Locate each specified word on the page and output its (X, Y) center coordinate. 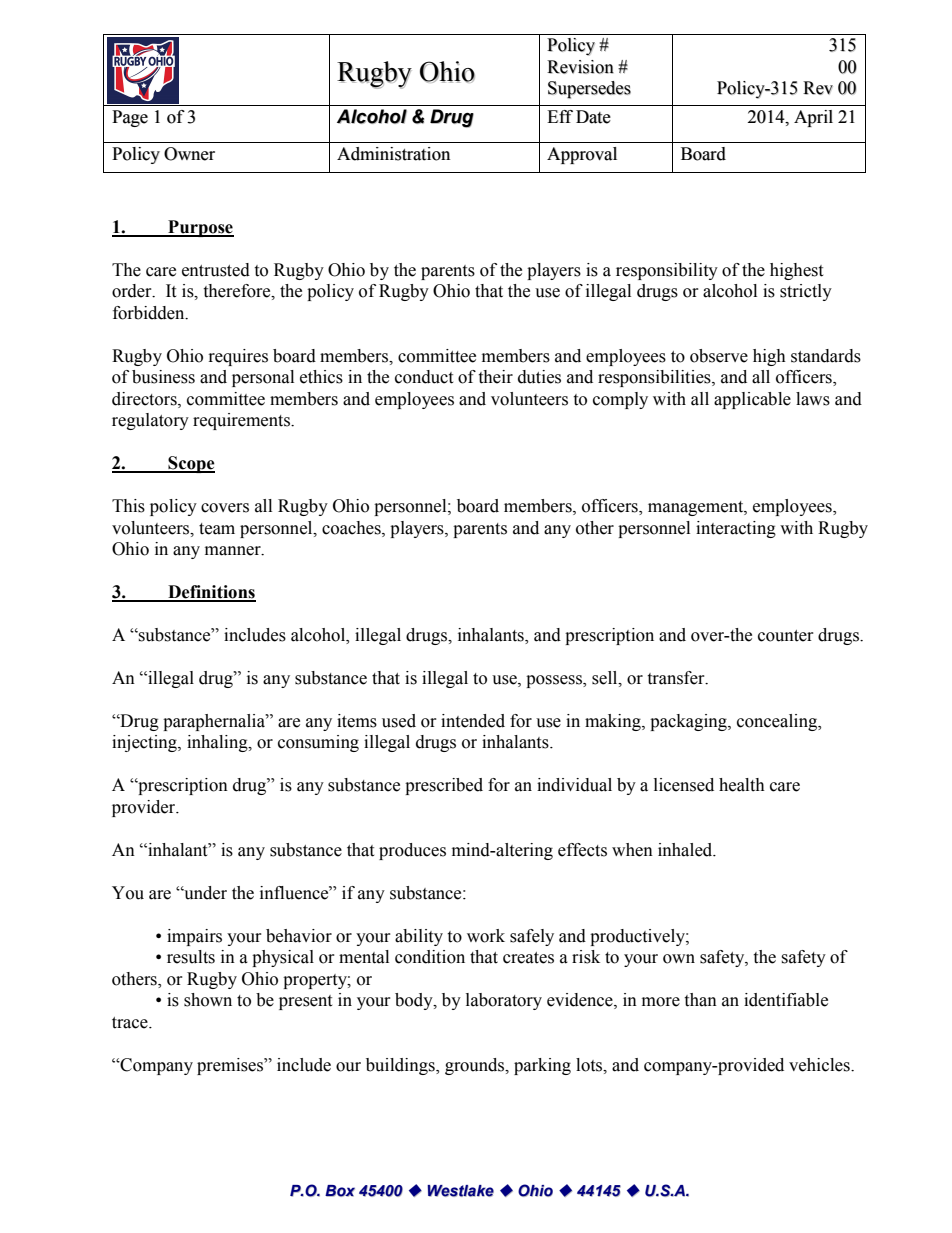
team (217, 529)
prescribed (444, 786)
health (742, 785)
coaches (352, 528)
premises (231, 1066)
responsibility (667, 271)
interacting (736, 529)
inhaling (218, 743)
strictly (806, 292)
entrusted (216, 270)
